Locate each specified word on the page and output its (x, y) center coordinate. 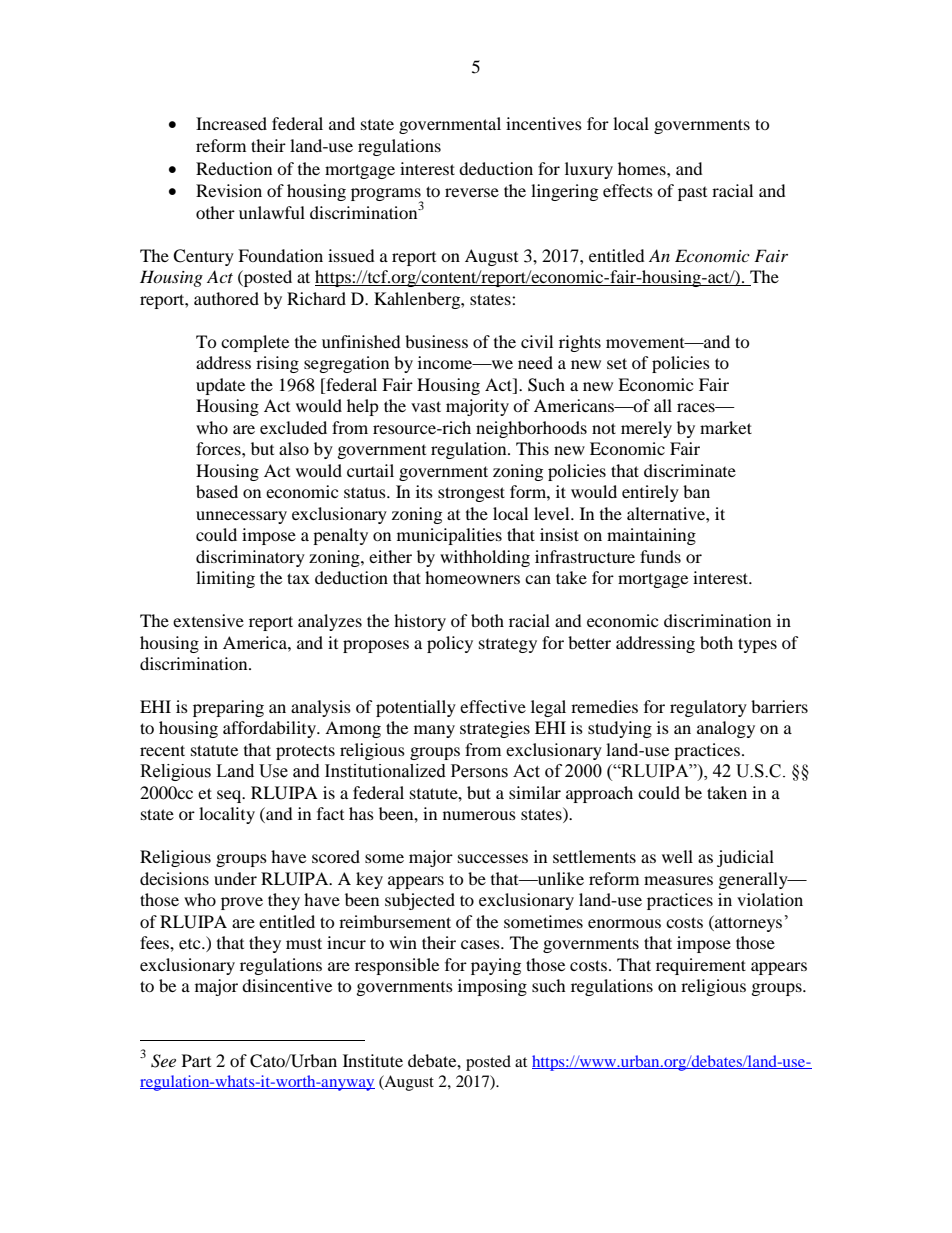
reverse (472, 192)
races (697, 407)
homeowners (472, 577)
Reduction (234, 168)
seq (230, 796)
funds (660, 556)
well (677, 856)
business (436, 341)
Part (196, 1060)
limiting (225, 579)
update (220, 386)
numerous (479, 815)
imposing (492, 987)
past (692, 194)
